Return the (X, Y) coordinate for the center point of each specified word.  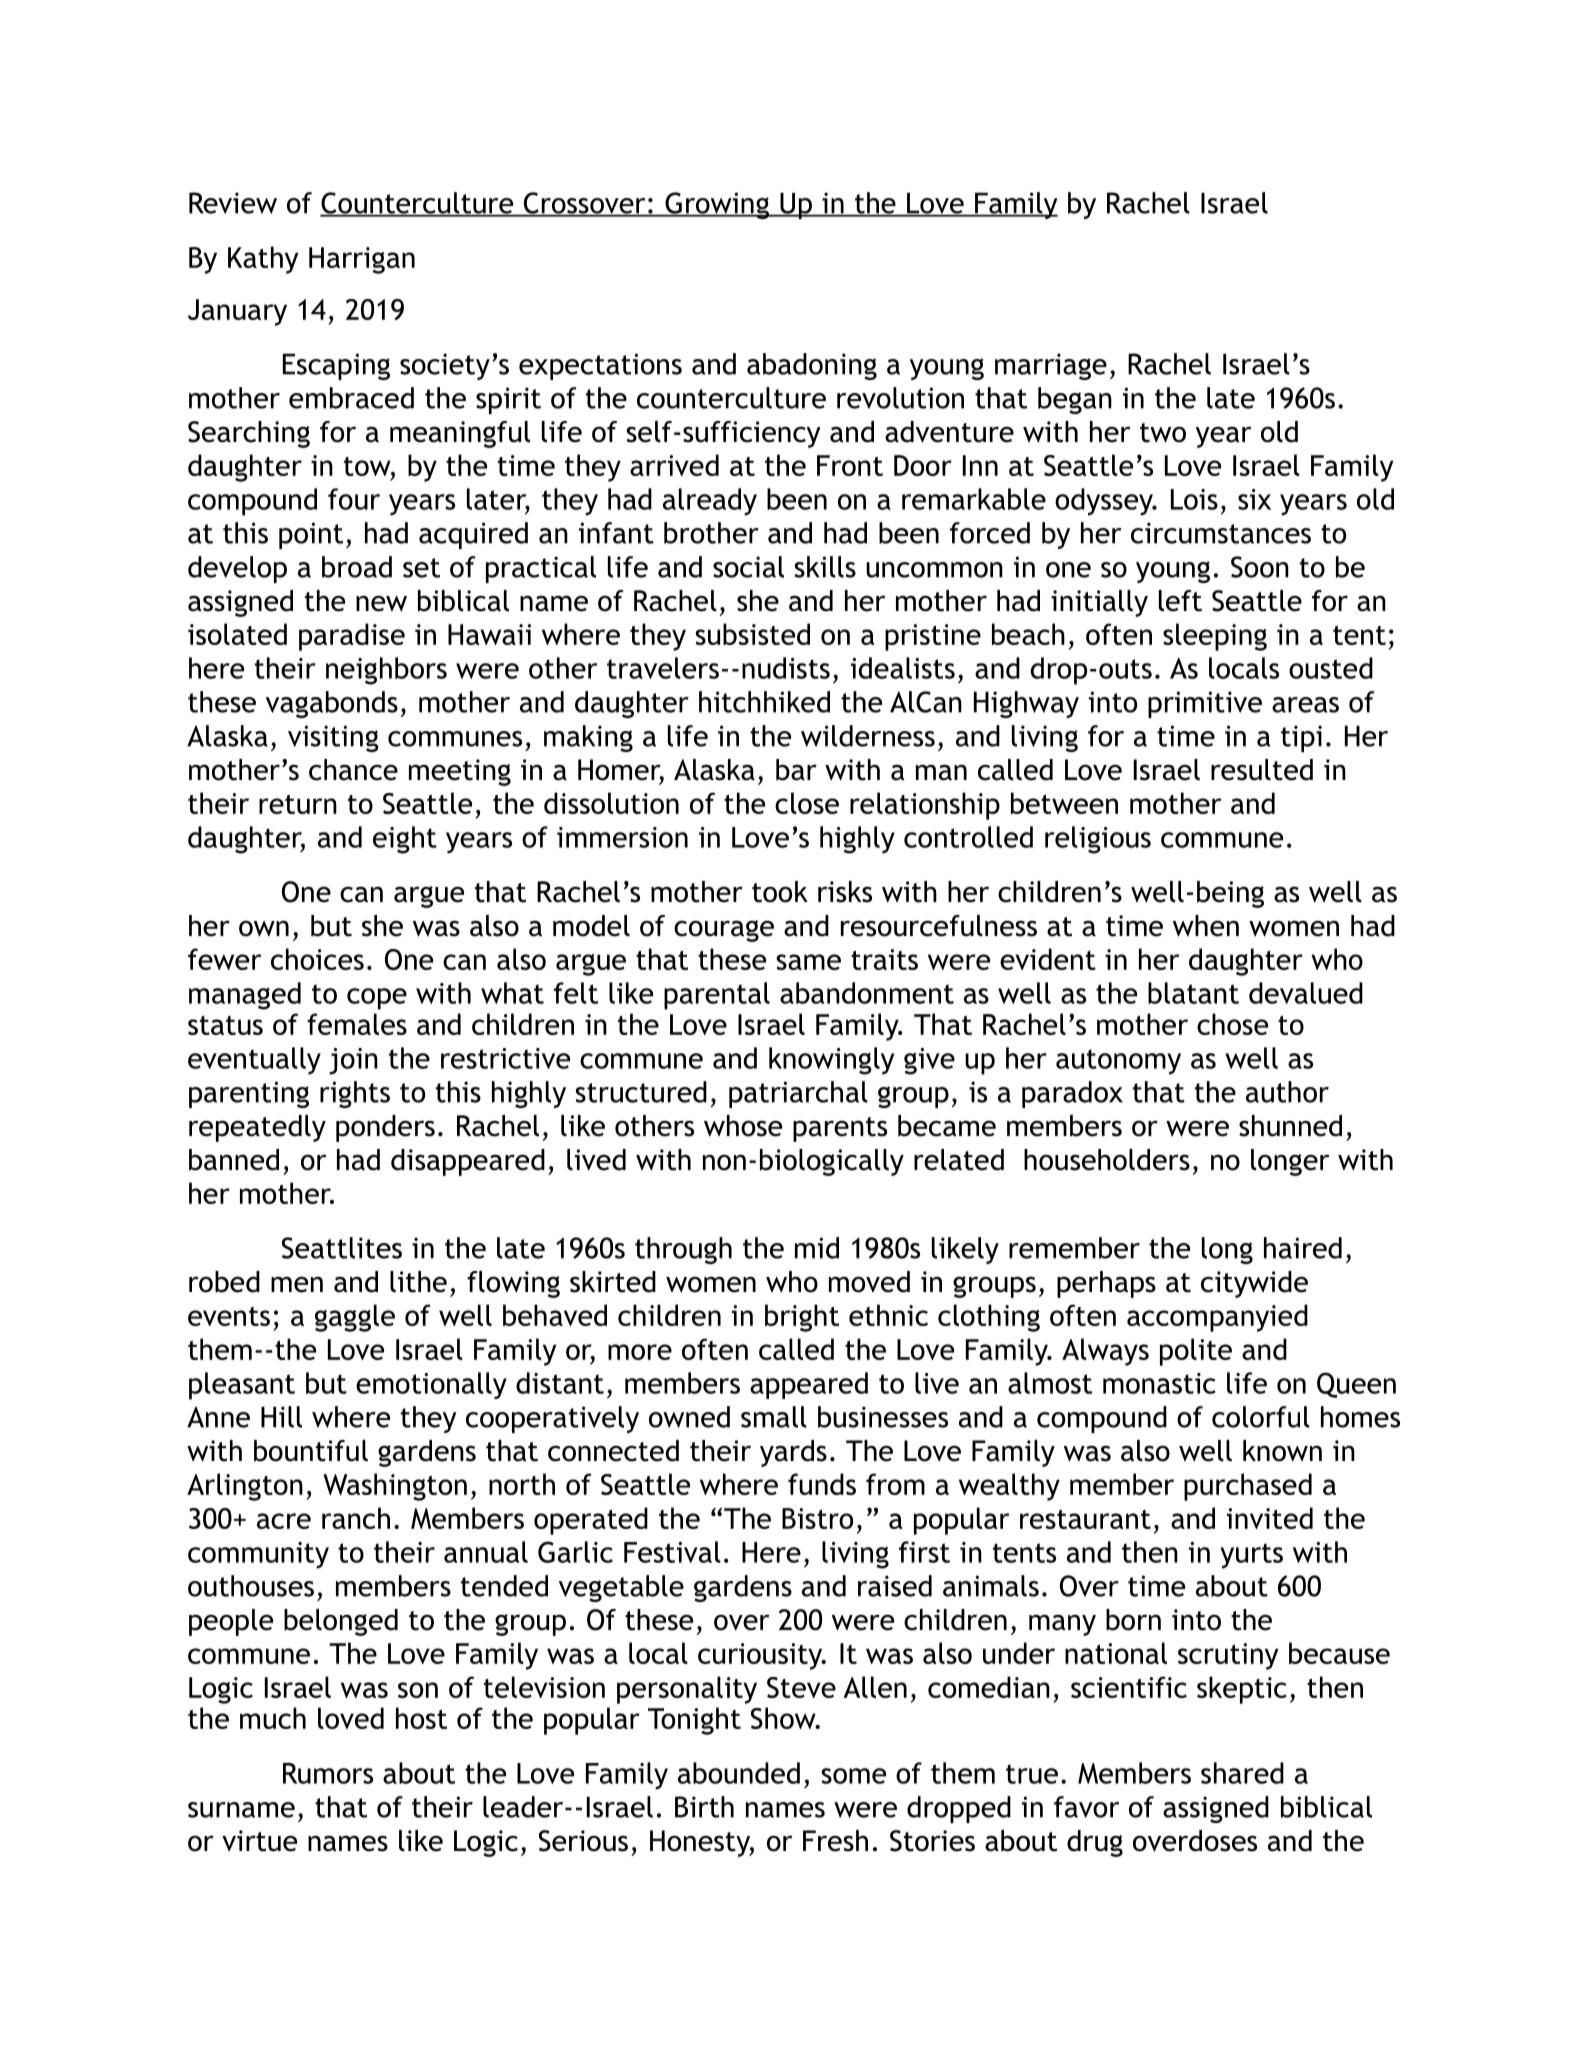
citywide (1254, 1284)
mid (817, 1248)
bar (796, 770)
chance (353, 770)
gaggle (355, 1318)
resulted (1262, 770)
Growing (717, 205)
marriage (1051, 366)
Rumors (328, 1773)
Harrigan (362, 260)
